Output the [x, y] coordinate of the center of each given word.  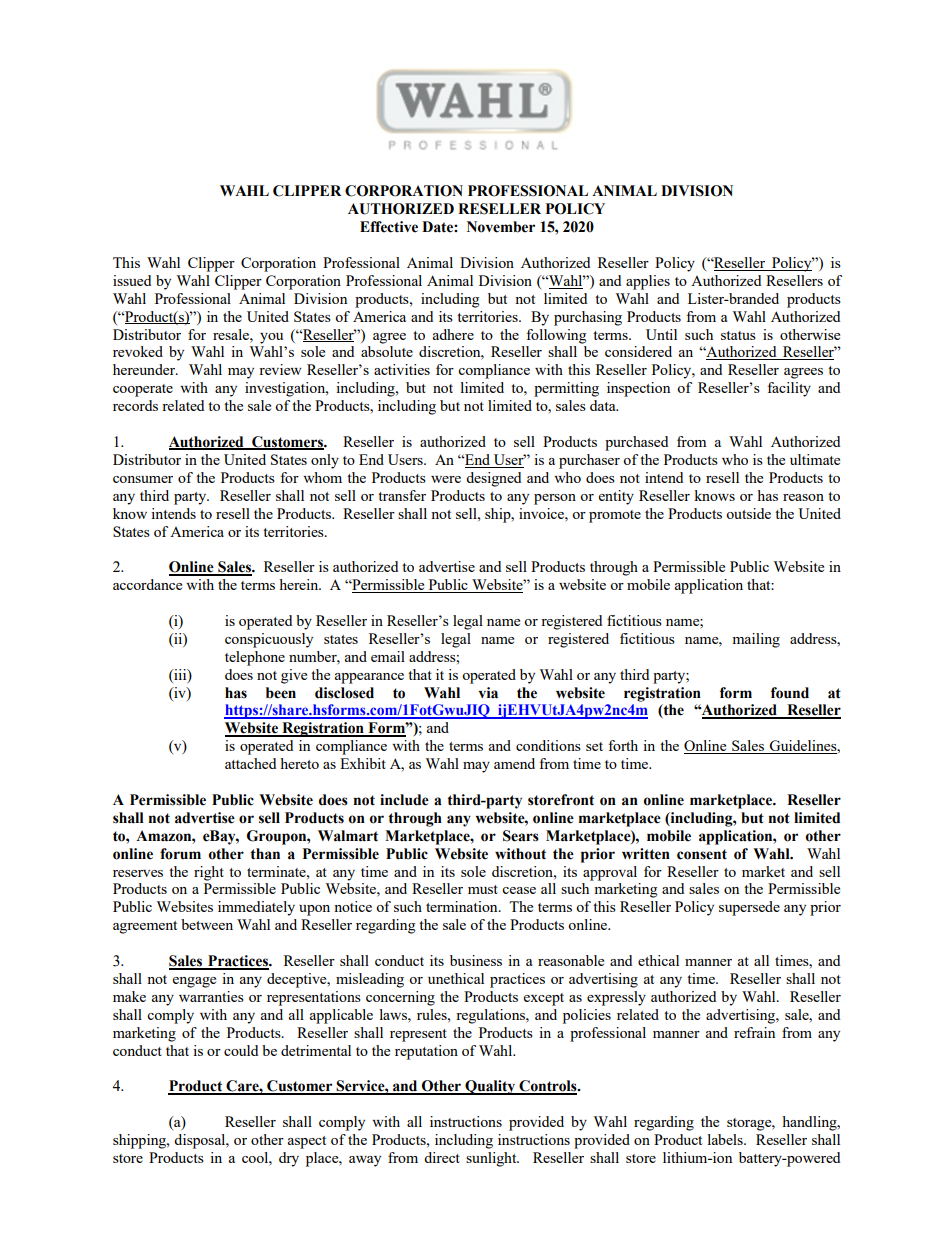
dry [289, 1159]
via [488, 693]
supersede [749, 908]
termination [463, 906]
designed [493, 479]
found [790, 693]
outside [748, 513]
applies [648, 282]
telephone [255, 658]
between [207, 924]
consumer [143, 479]
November [501, 227]
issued [132, 280]
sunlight [492, 1159]
